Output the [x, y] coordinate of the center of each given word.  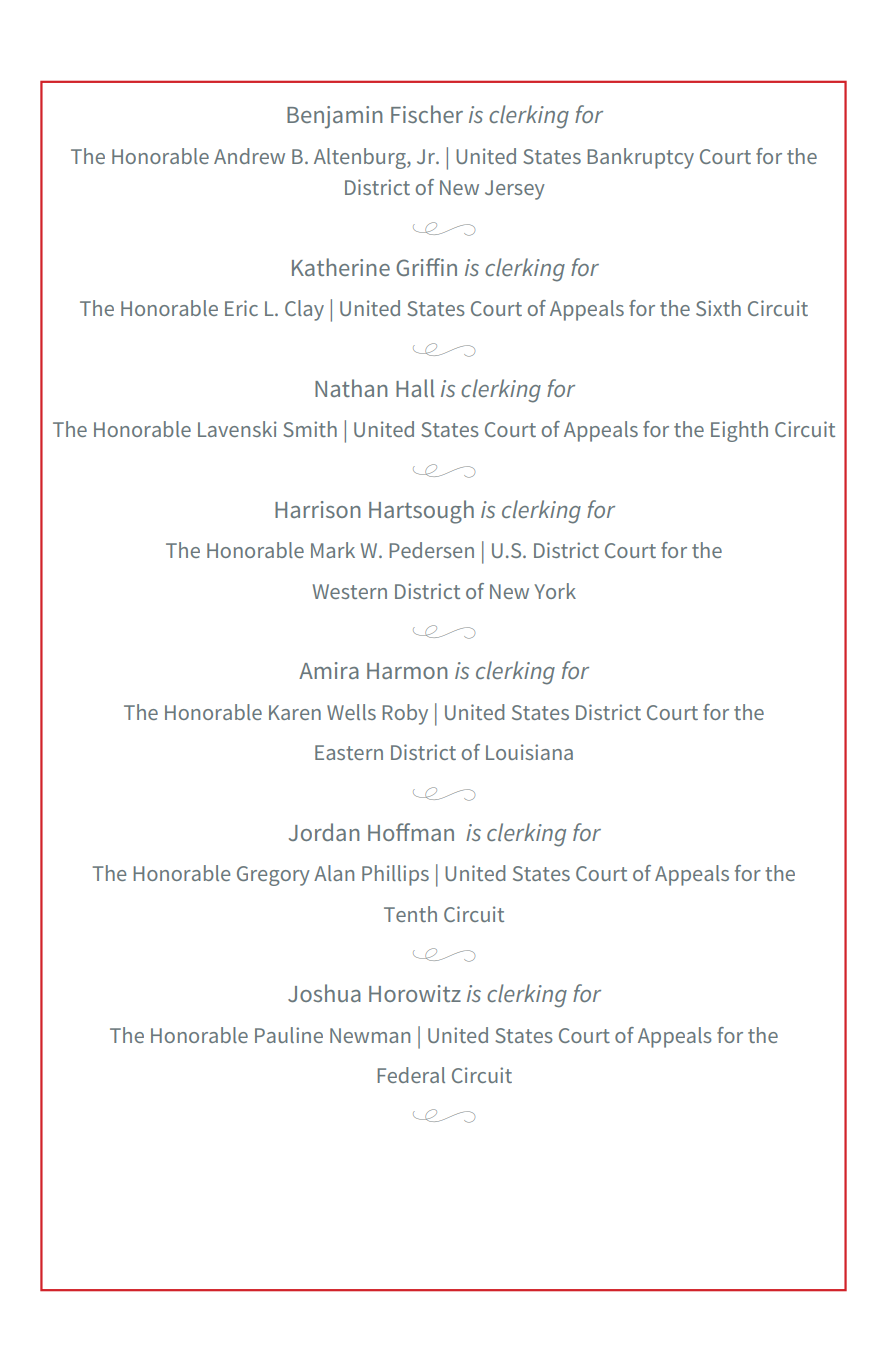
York [555, 591]
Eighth [739, 431]
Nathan [351, 388]
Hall [415, 388]
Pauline [289, 1035]
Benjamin [334, 117]
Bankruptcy [641, 158]
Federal [411, 1075]
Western [350, 591]
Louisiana [529, 752]
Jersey [515, 190]
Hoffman [411, 832]
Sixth [718, 308]
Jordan [324, 832]
